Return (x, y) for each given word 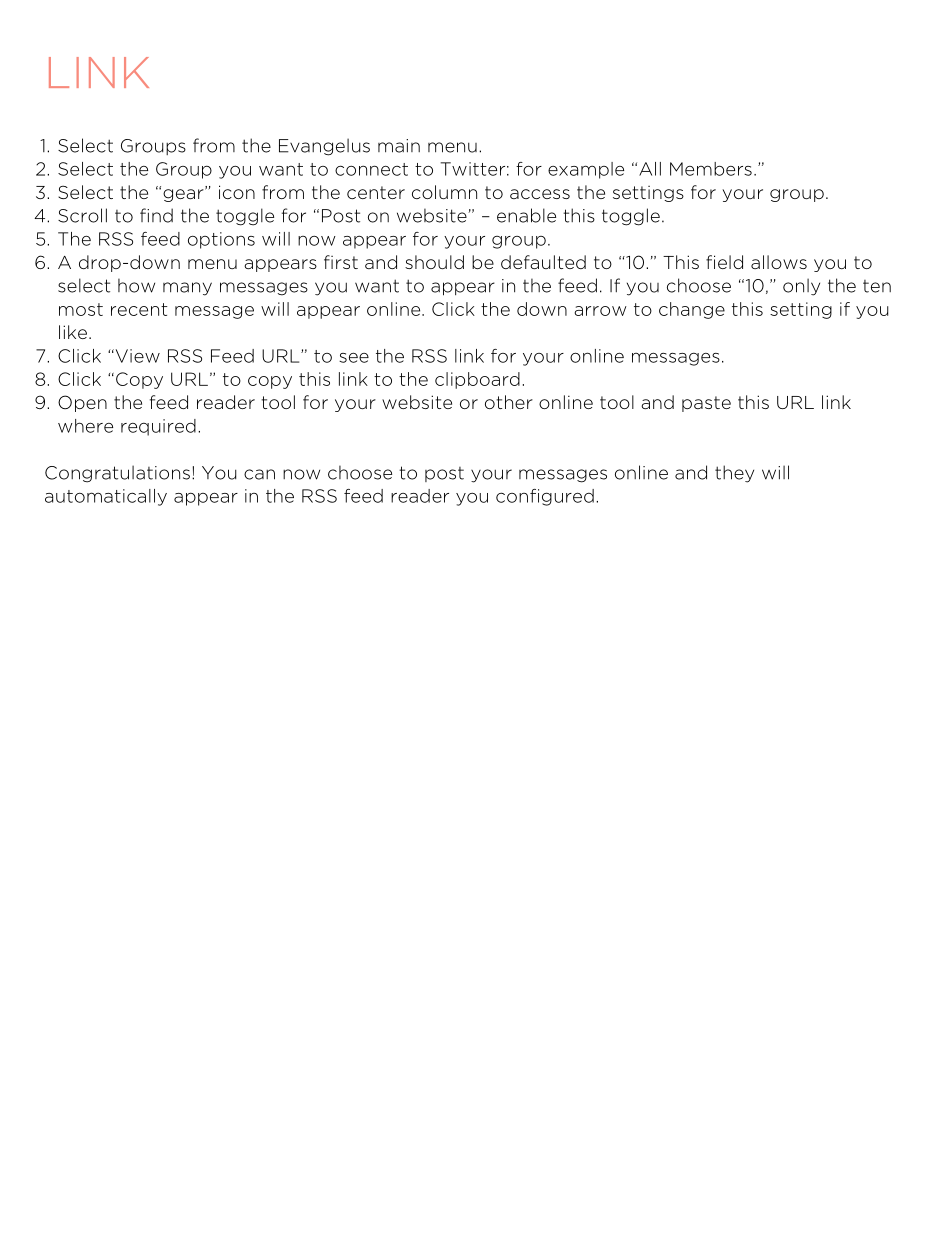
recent (139, 309)
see (354, 357)
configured (545, 497)
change (692, 310)
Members (711, 169)
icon (237, 192)
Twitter (473, 169)
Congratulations (117, 474)
